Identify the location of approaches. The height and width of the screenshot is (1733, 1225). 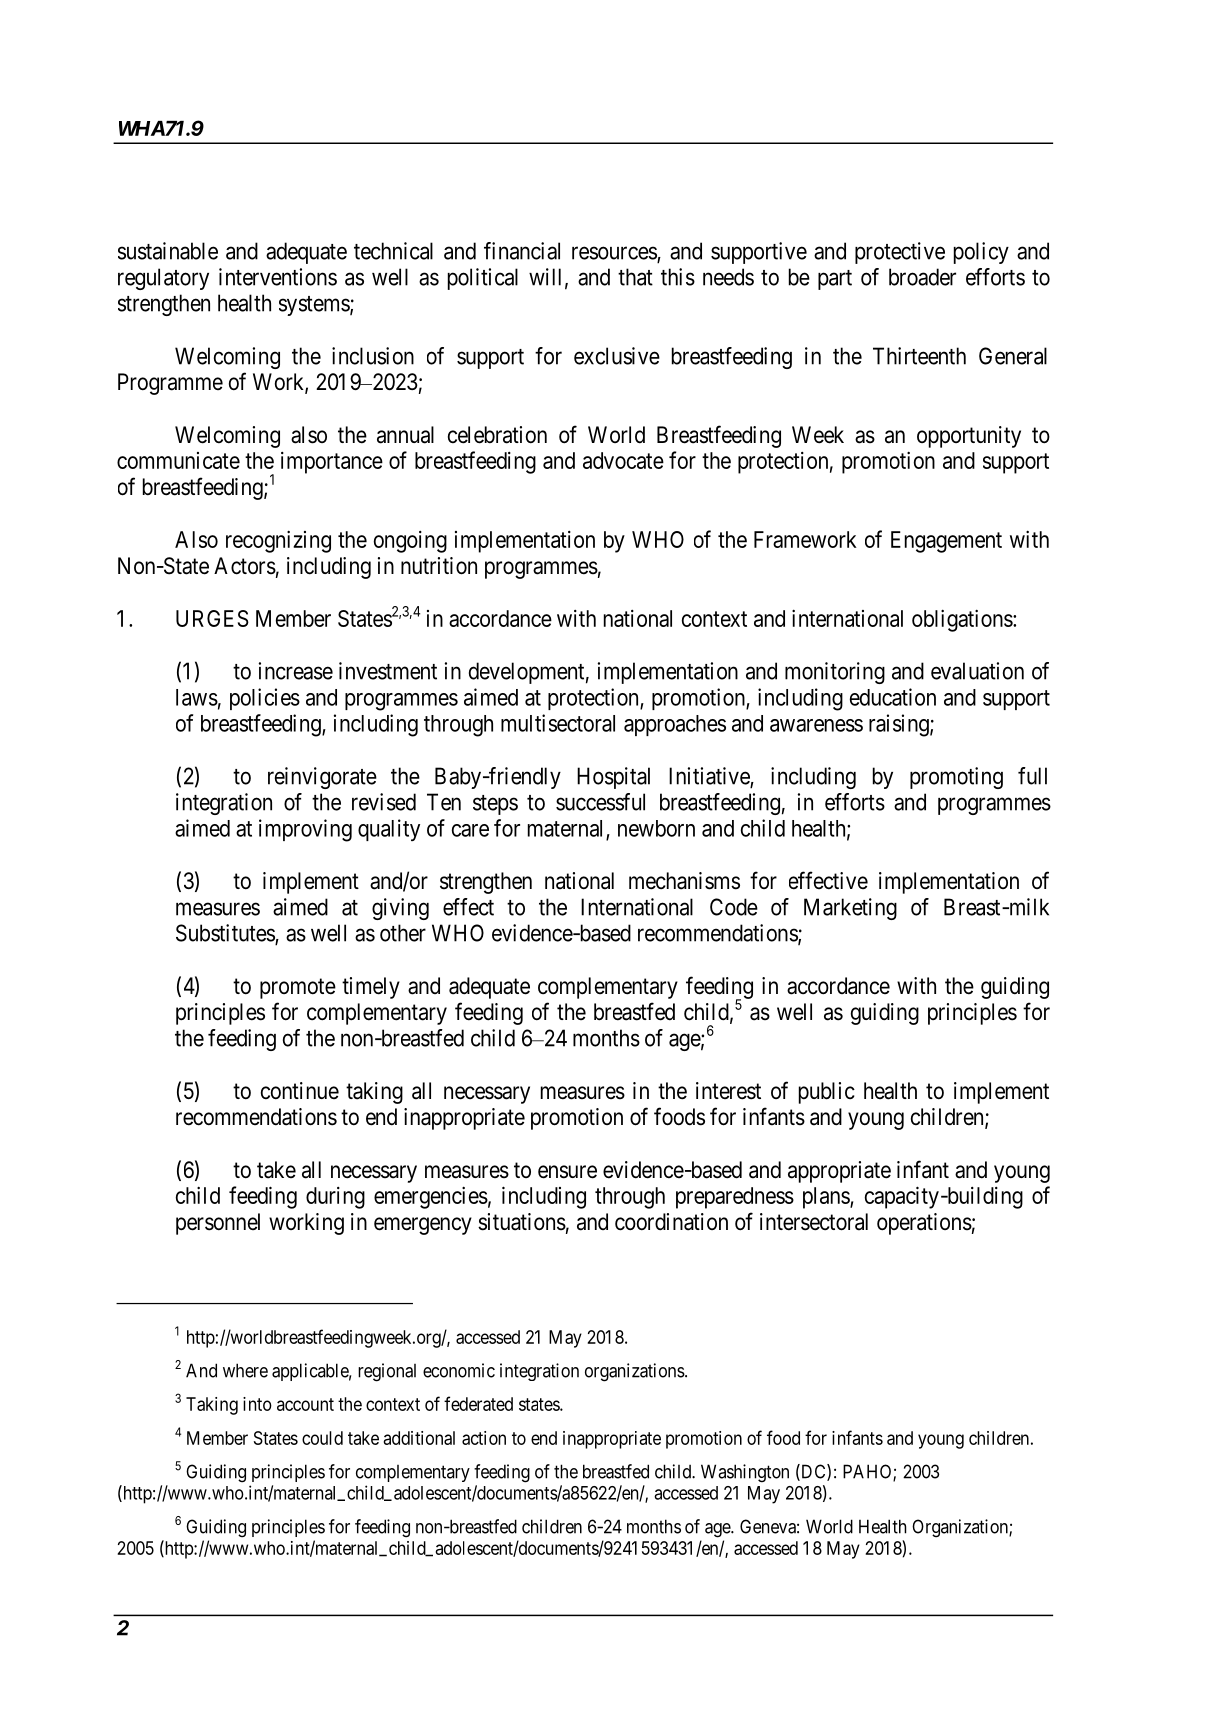
(675, 725).
